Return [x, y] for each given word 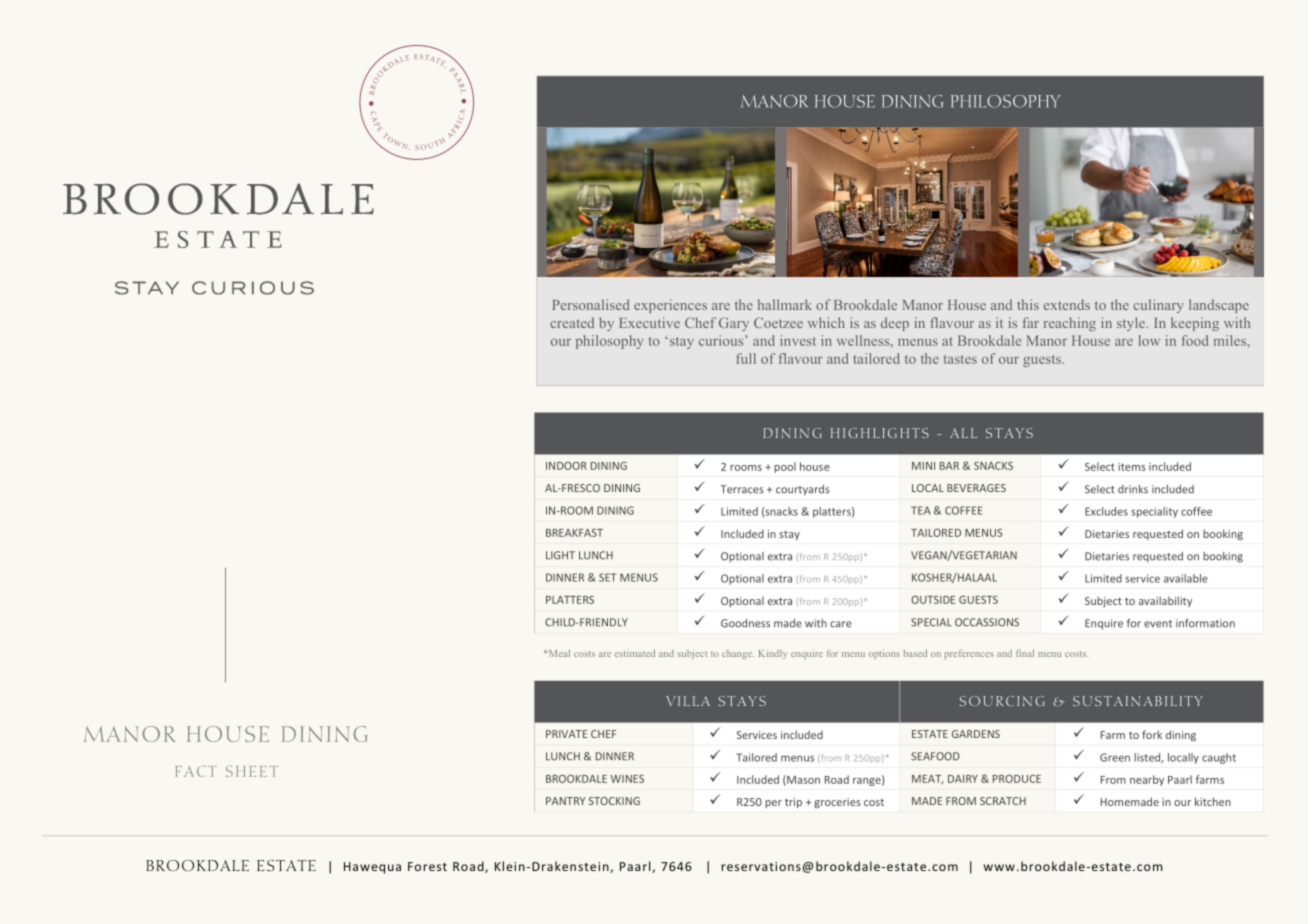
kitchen [1213, 801]
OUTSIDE [933, 600]
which [826, 322]
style [1131, 324]
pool [785, 467]
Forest [427, 866]
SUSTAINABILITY [1138, 701]
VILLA [688, 701]
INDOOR [566, 466]
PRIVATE [566, 734]
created [572, 322]
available [1186, 578]
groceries [837, 803]
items [1132, 467]
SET [607, 577]
